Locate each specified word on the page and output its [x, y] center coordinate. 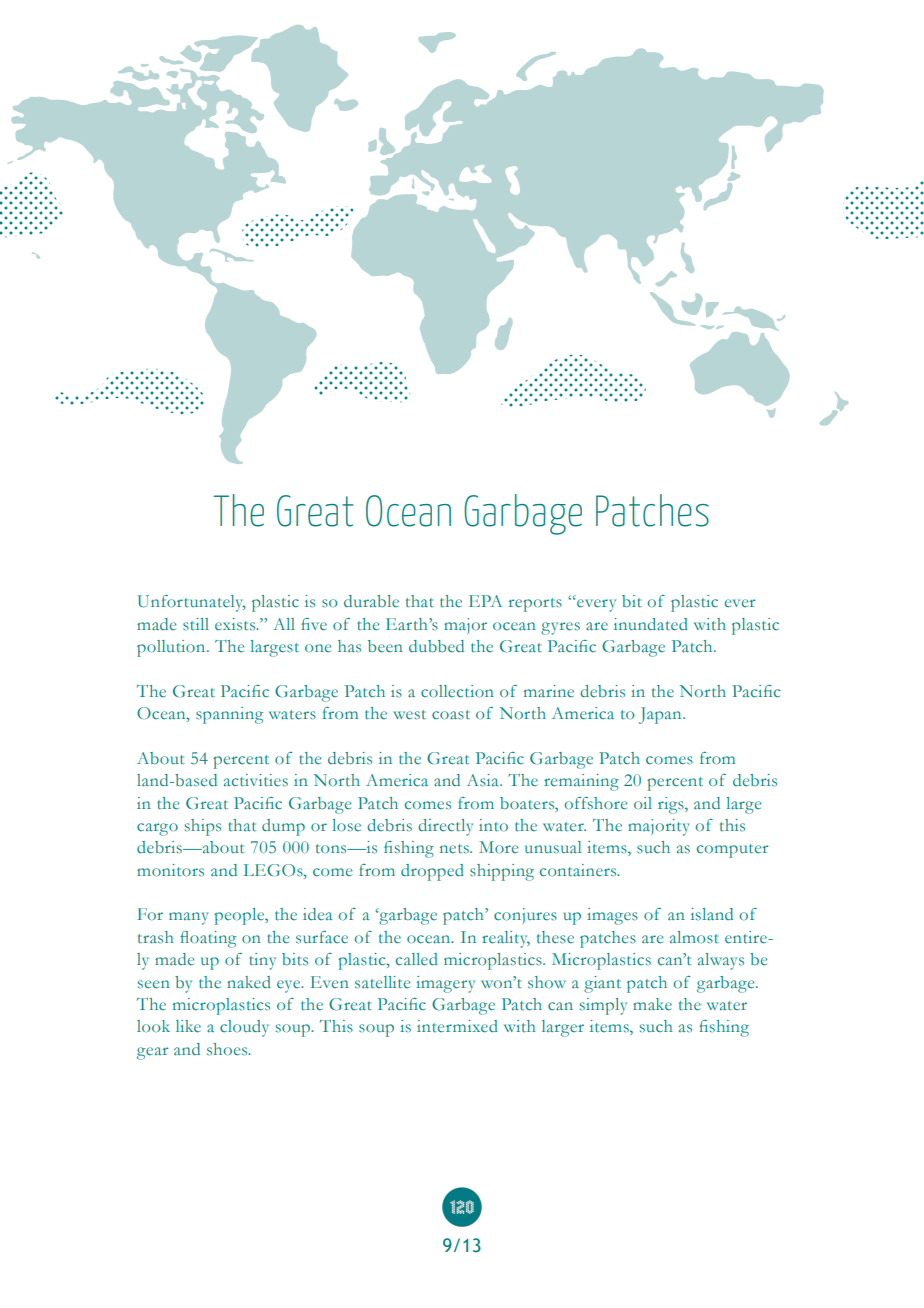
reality [506, 939]
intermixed [457, 1026]
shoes [228, 1049]
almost [694, 937]
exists [236, 624]
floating [208, 939]
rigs [672, 805]
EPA [485, 601]
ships [203, 827]
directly [445, 827]
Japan [661, 715]
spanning [229, 715]
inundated [651, 624]
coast [451, 715]
